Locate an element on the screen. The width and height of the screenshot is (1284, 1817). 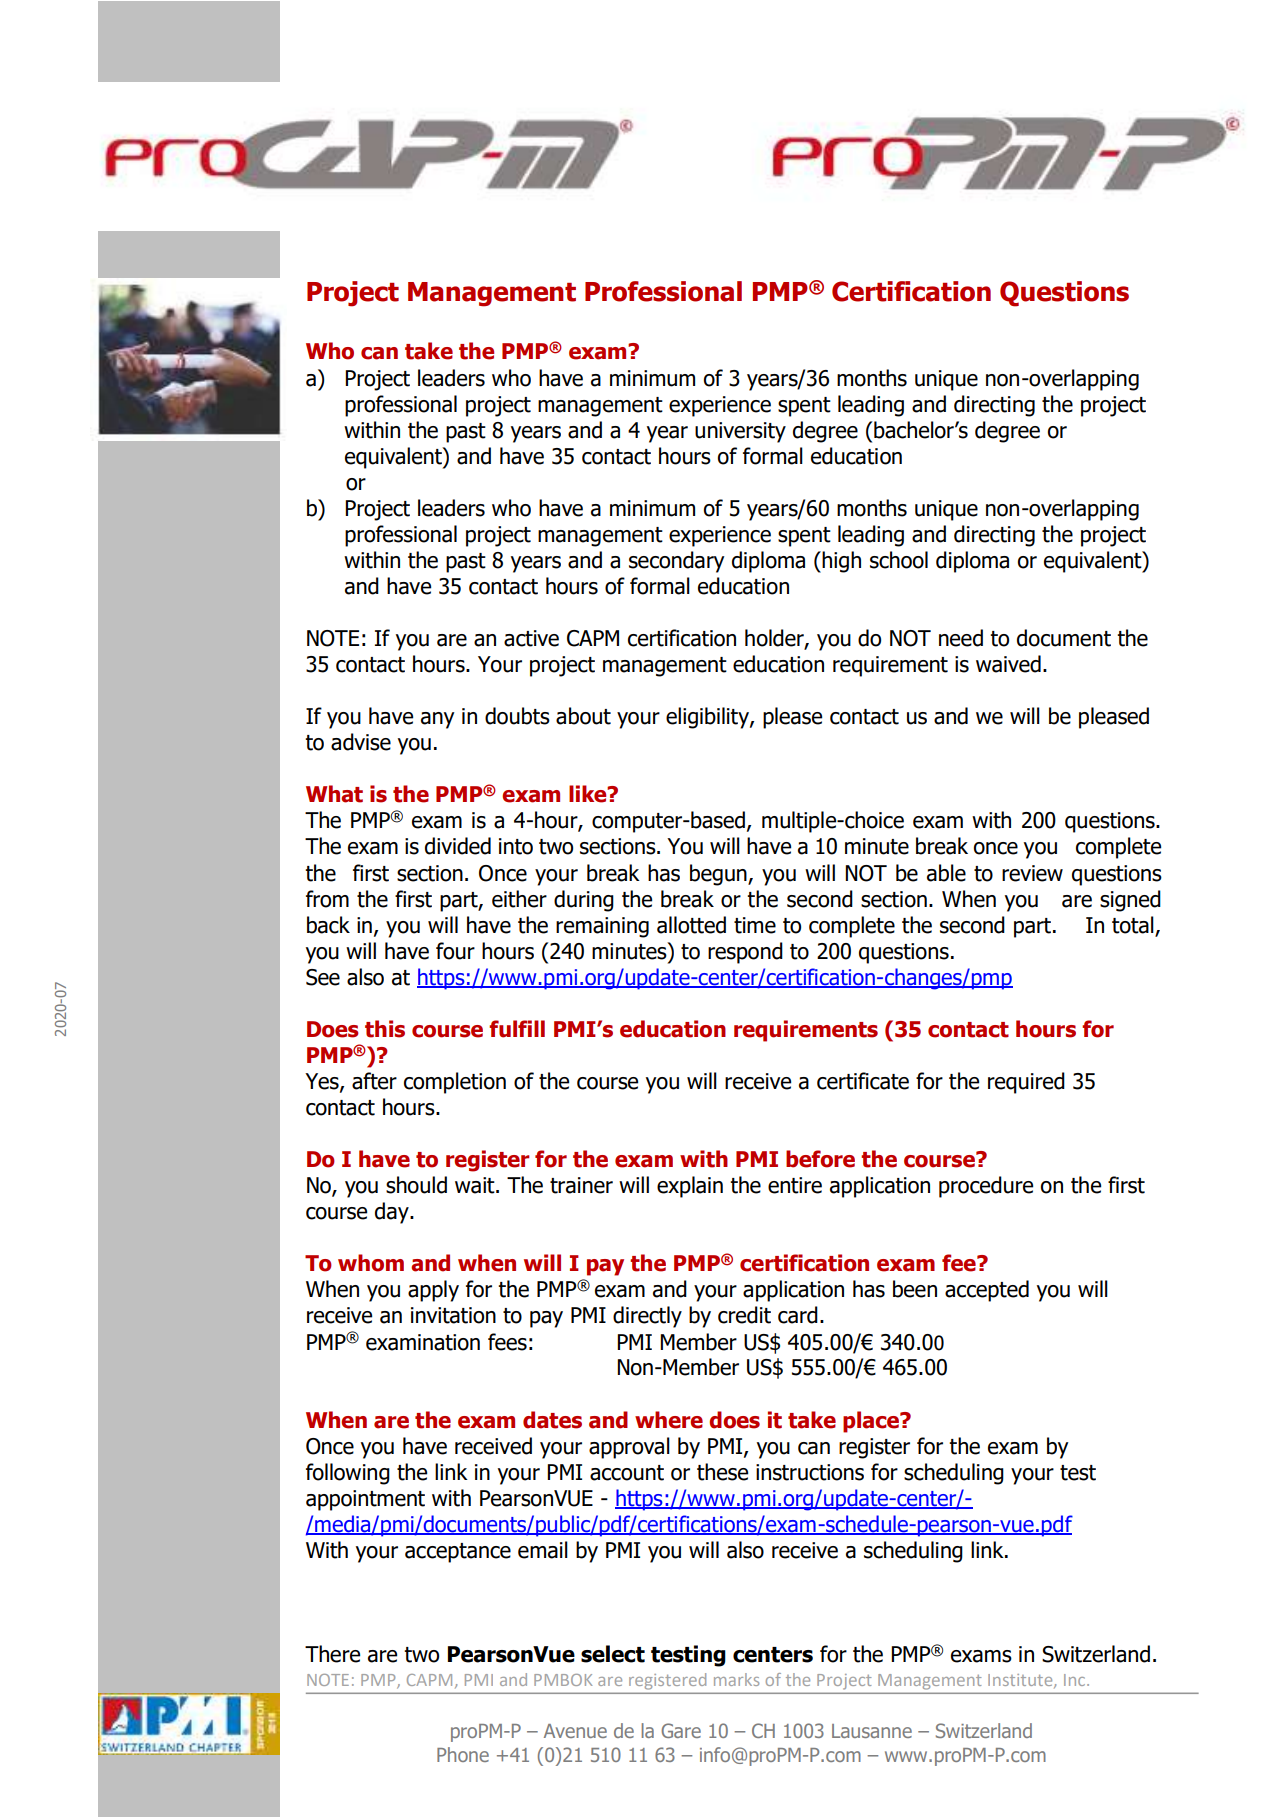
marks is located at coordinates (736, 1679).
